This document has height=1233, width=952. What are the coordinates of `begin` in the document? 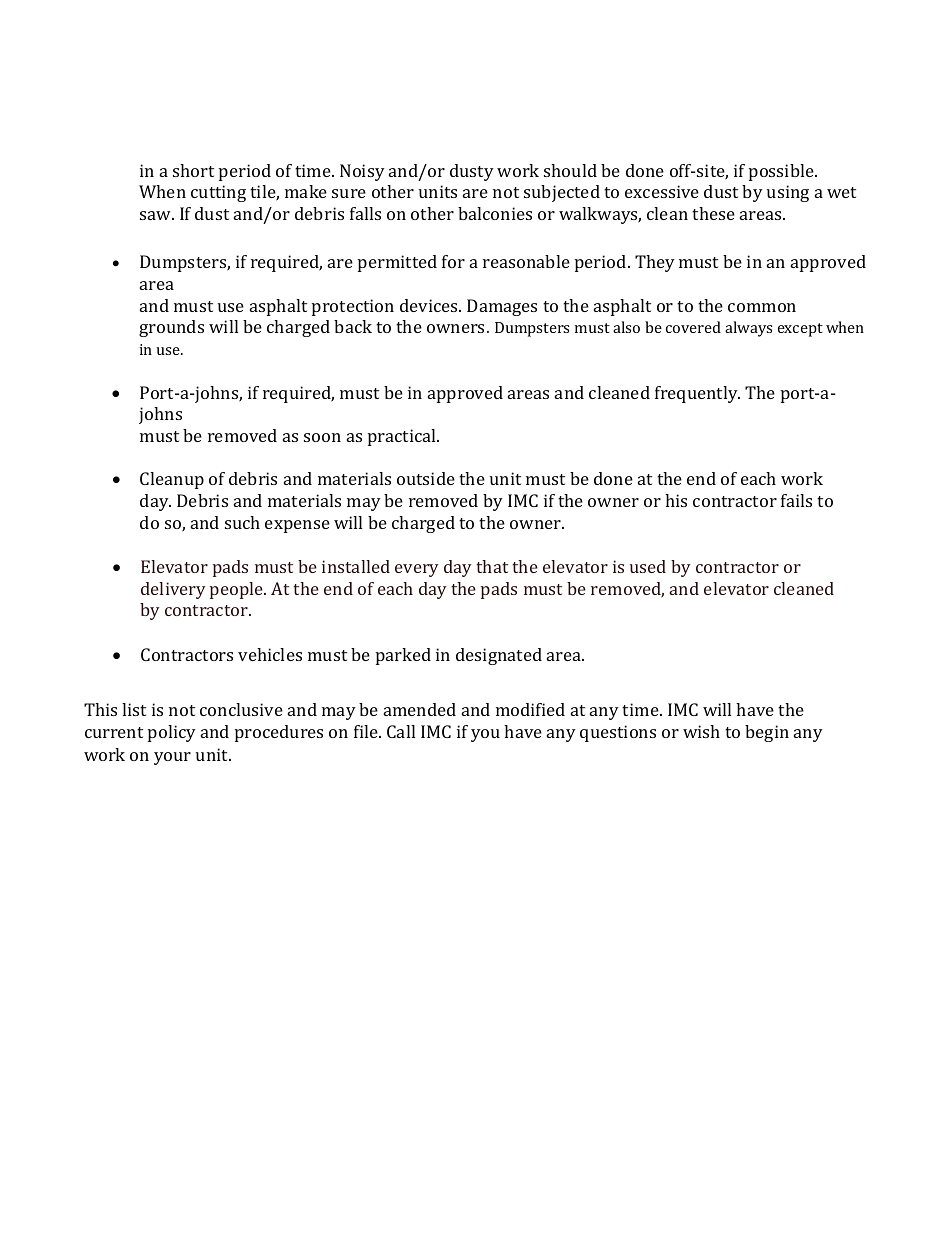 It's located at (767, 733).
